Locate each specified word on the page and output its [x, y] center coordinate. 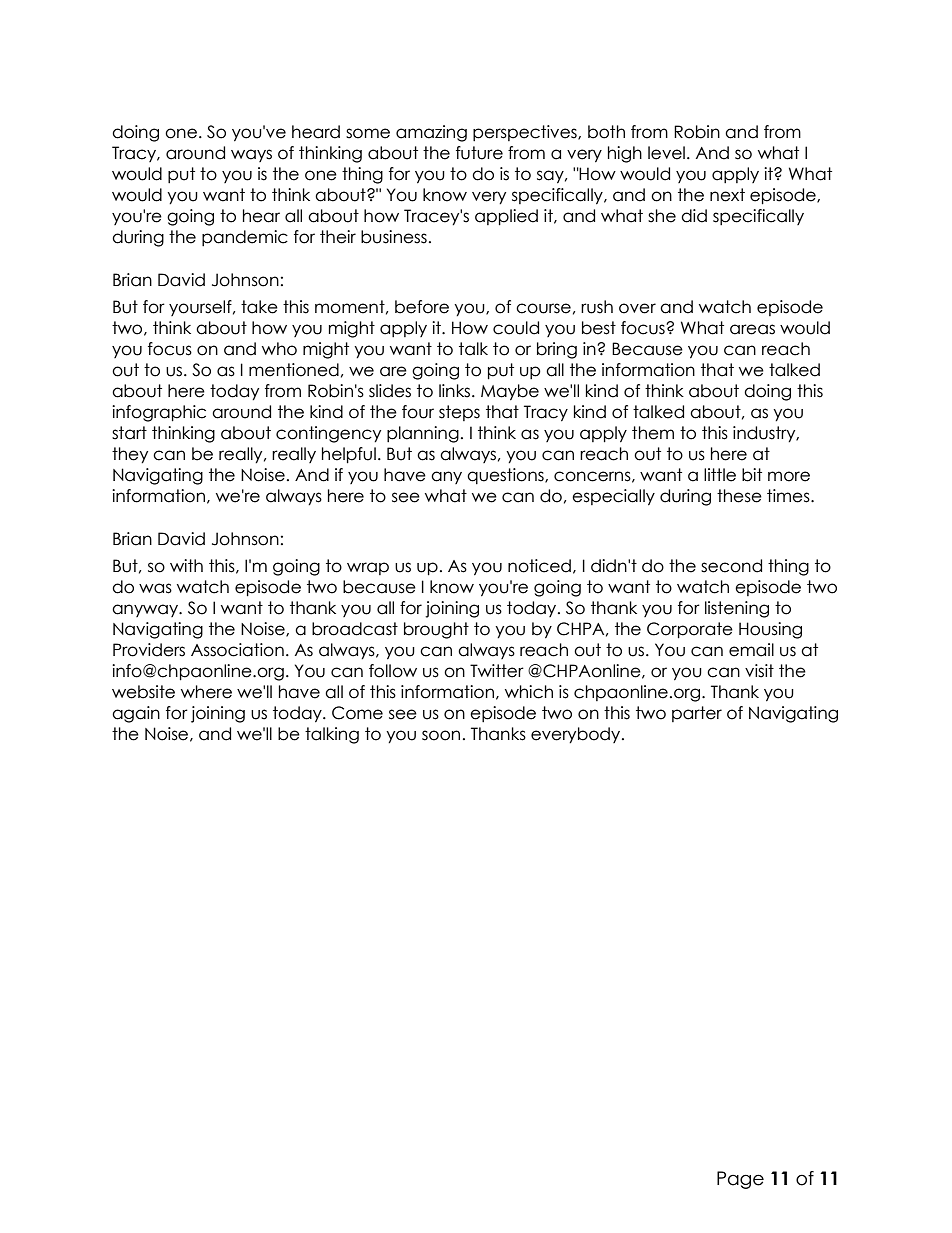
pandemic [245, 238]
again [136, 714]
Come [357, 713]
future [479, 153]
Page [740, 1180]
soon [441, 735]
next [727, 195]
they [130, 455]
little [720, 475]
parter [697, 714]
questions [506, 476]
